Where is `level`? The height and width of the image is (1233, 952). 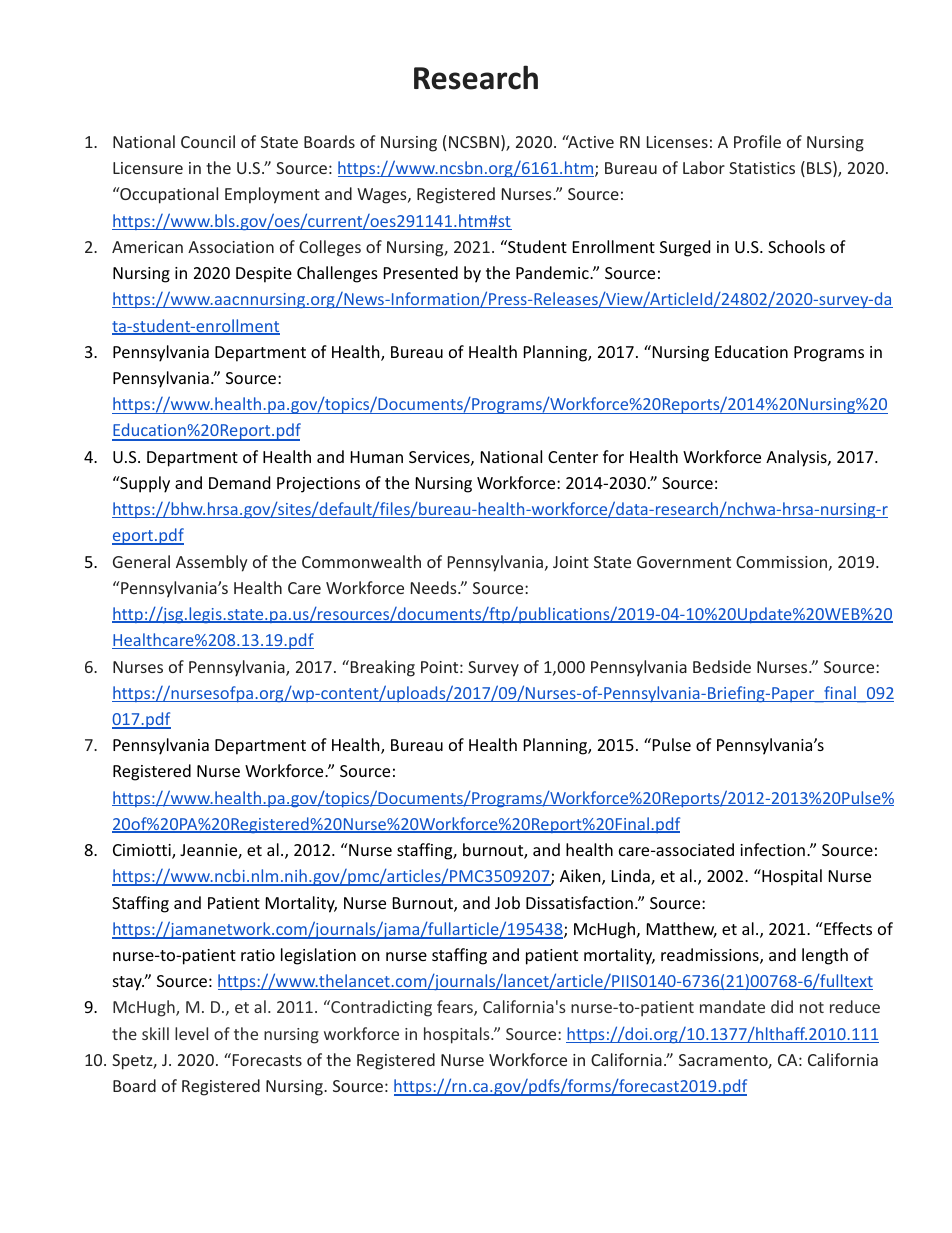 level is located at coordinates (191, 1033).
